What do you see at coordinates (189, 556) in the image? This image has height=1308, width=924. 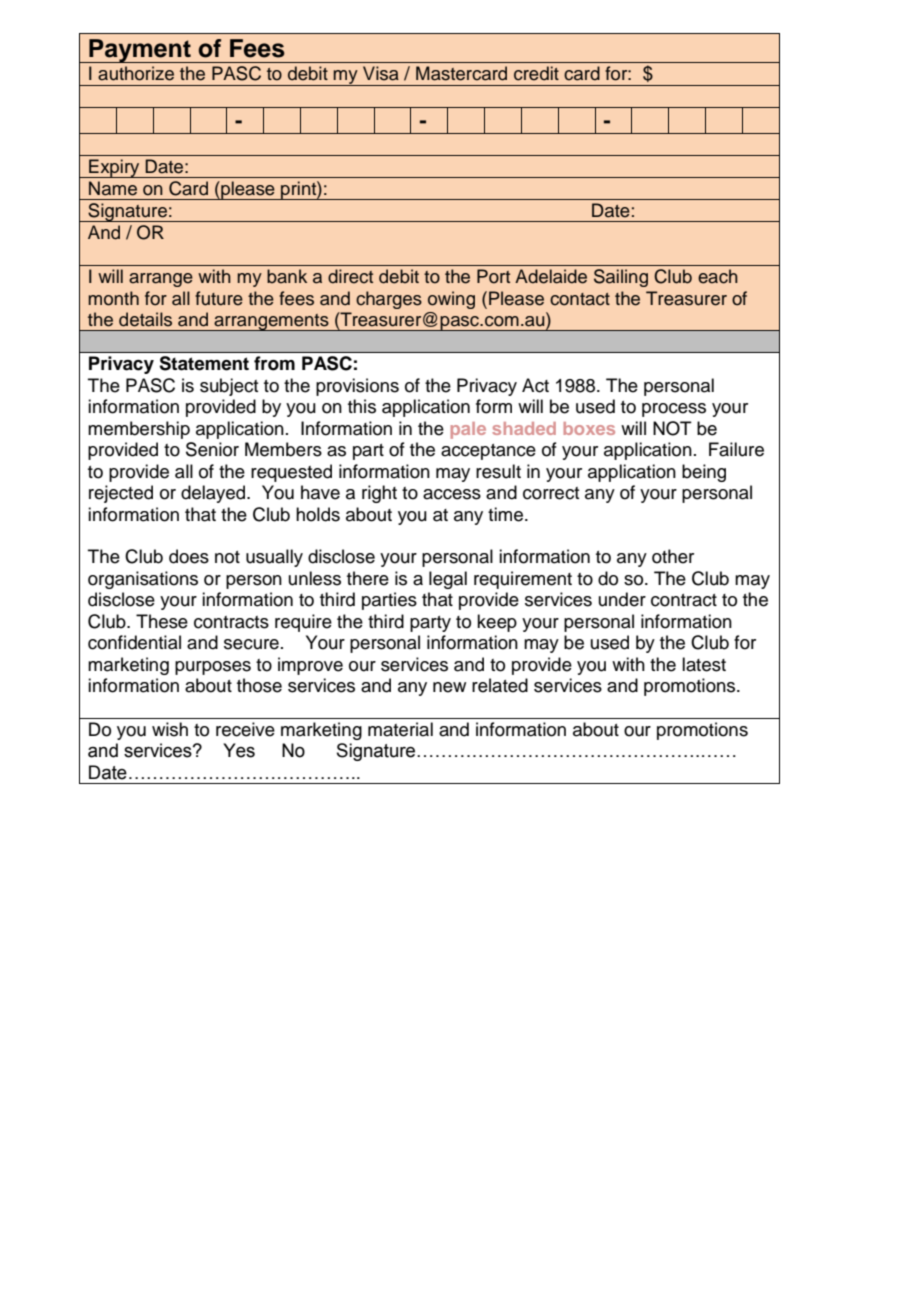 I see `does` at bounding box center [189, 556].
